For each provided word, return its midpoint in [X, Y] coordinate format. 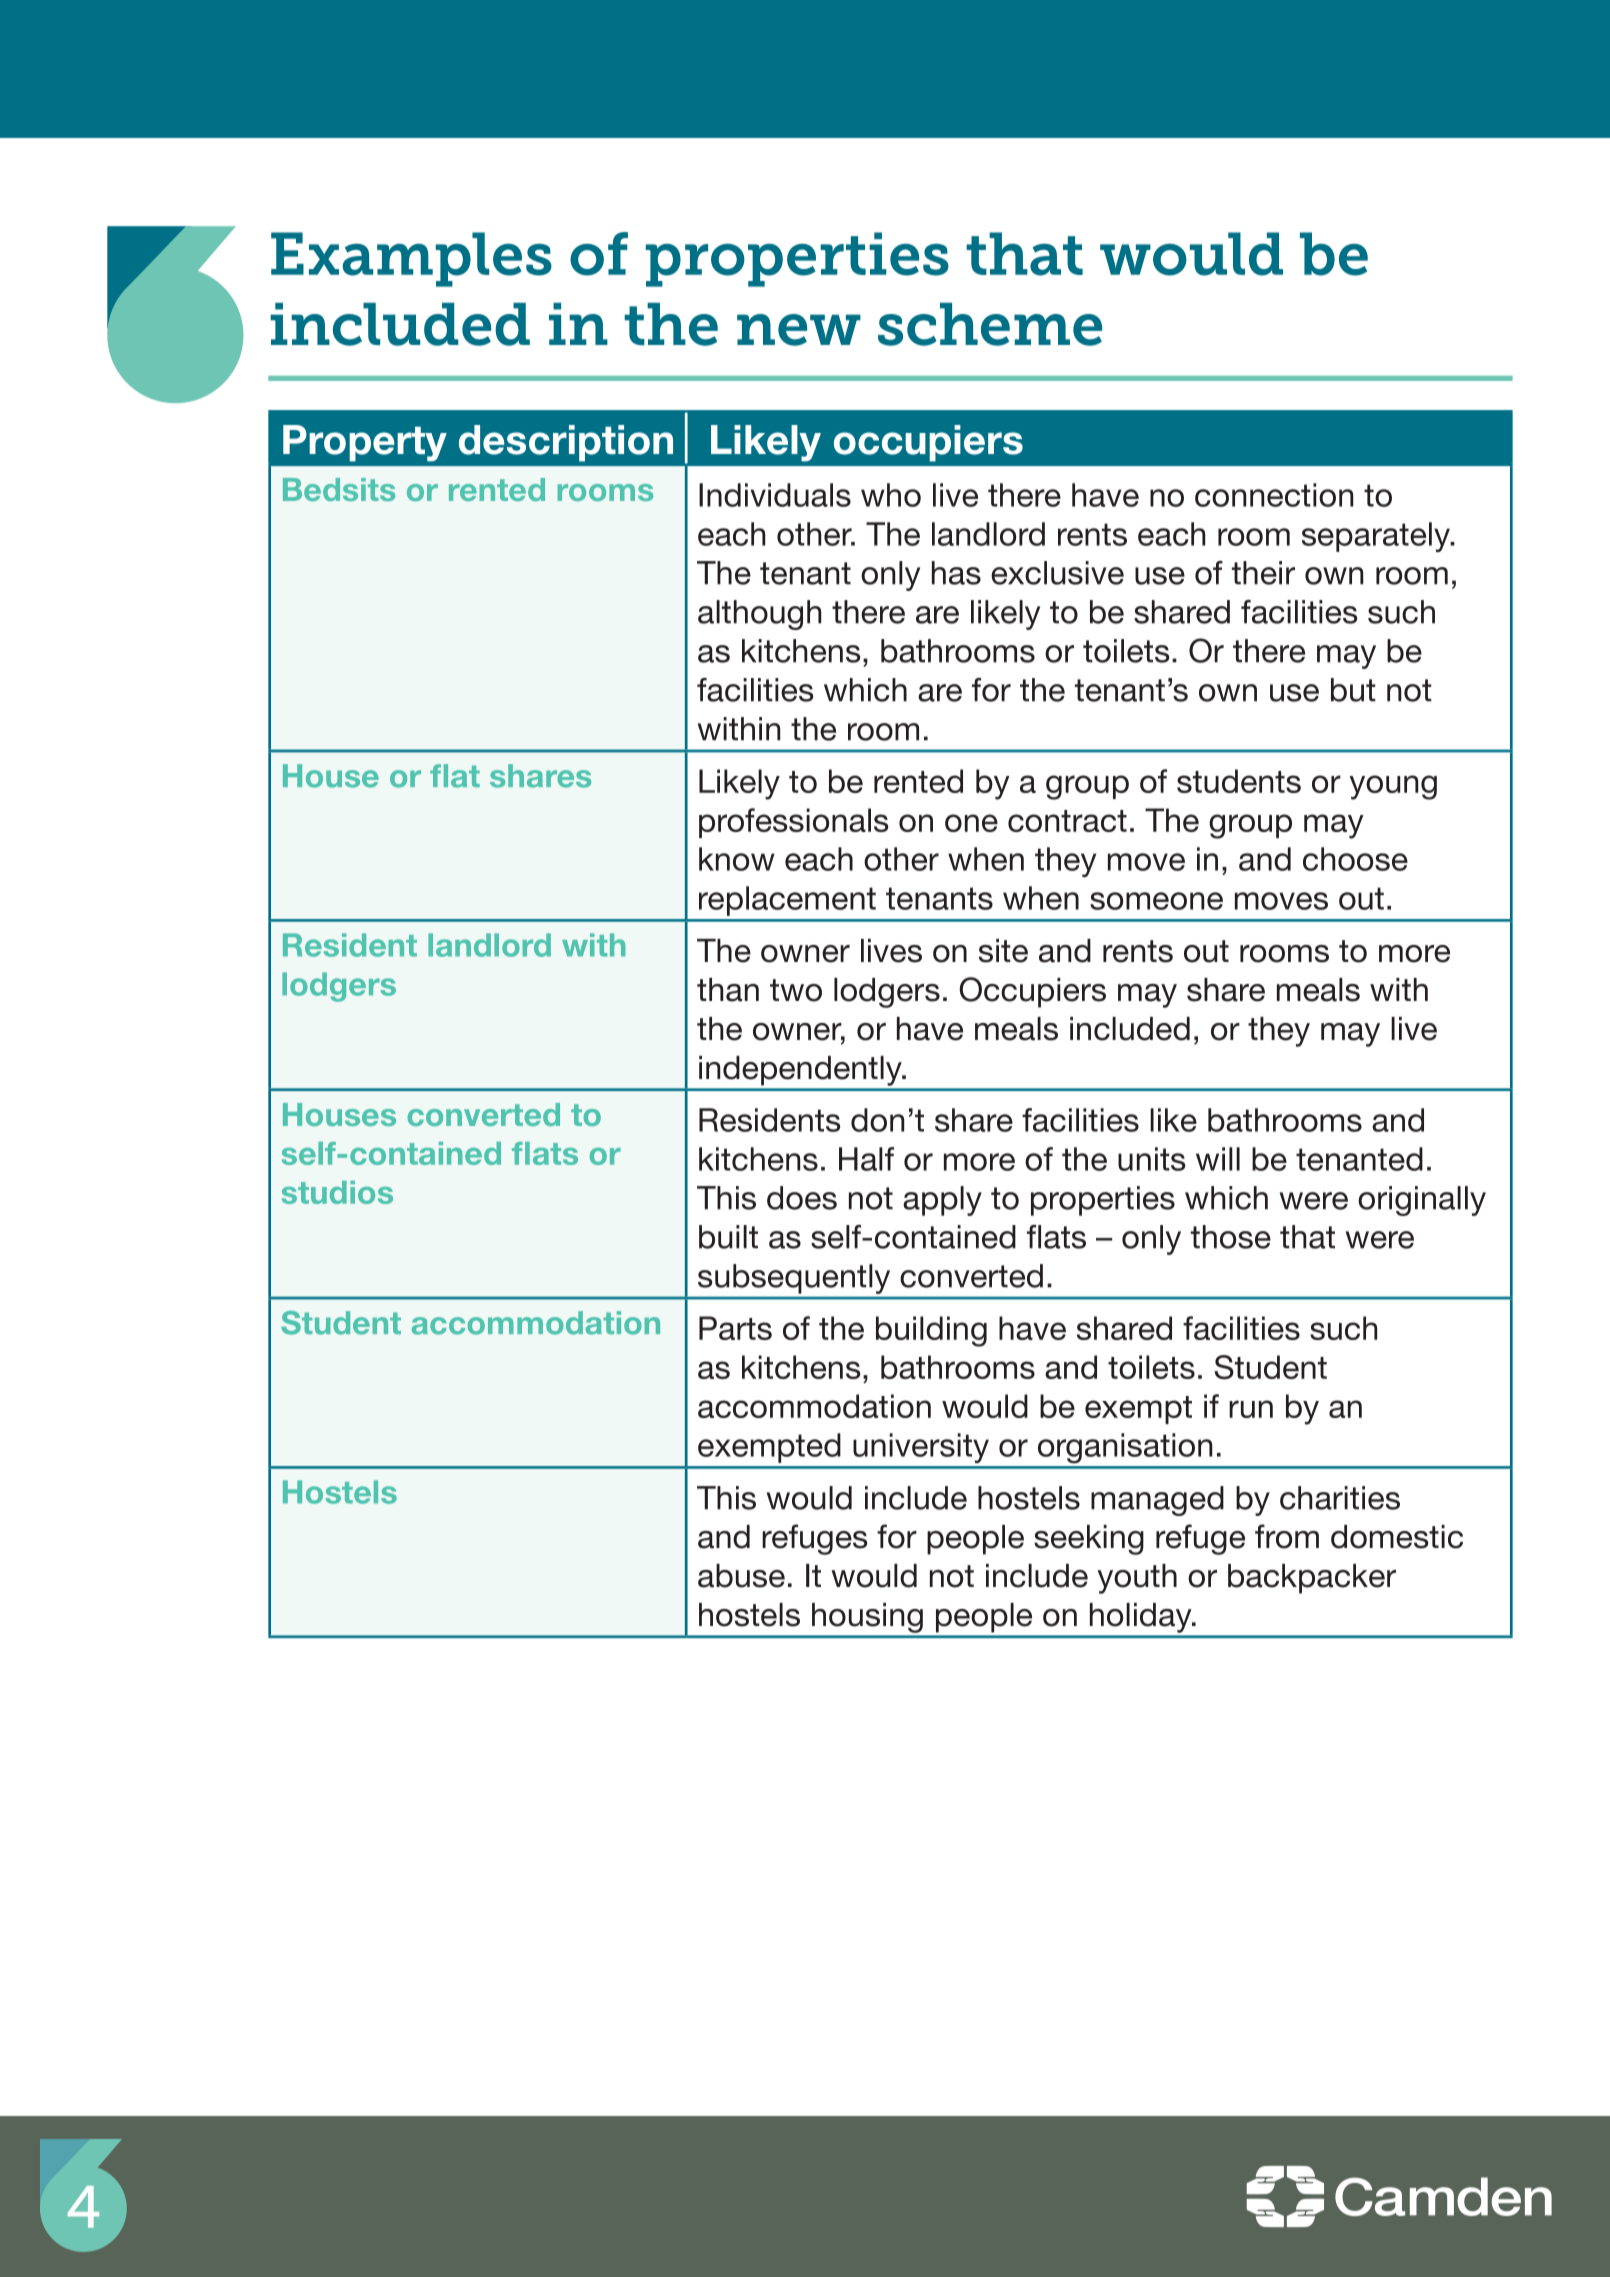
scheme [990, 324]
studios [337, 1192]
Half [866, 1159]
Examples [411, 259]
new [799, 330]
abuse [741, 1576]
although [759, 615]
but [1353, 690]
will [1218, 1159]
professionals [793, 823]
